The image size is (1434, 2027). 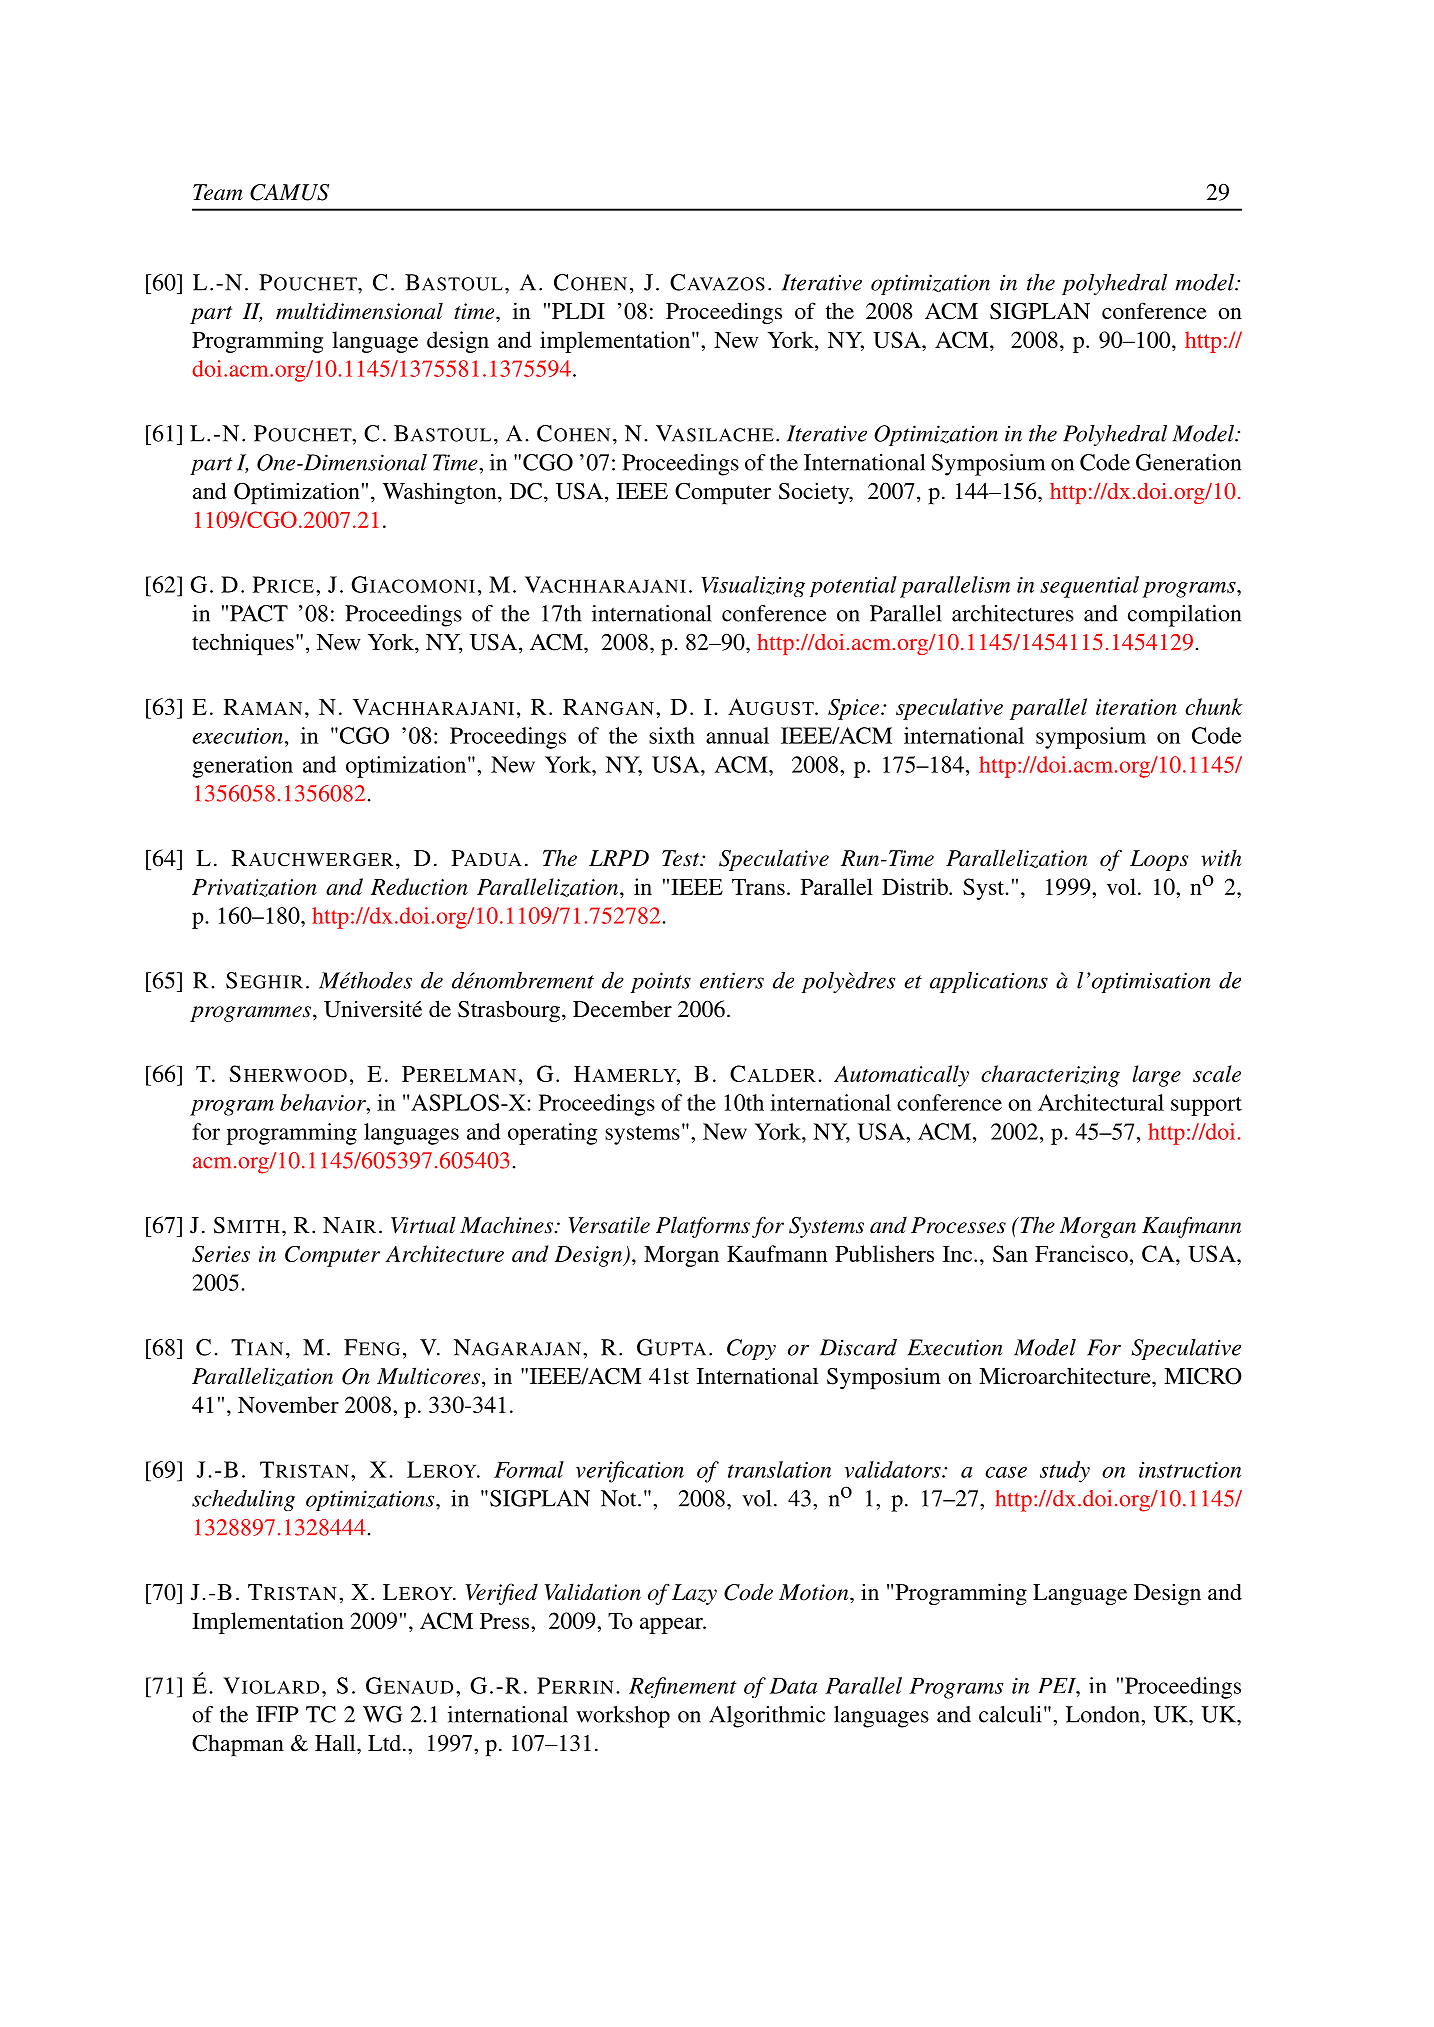 What do you see at coordinates (683, 1687) in the screenshot?
I see `Refinement` at bounding box center [683, 1687].
